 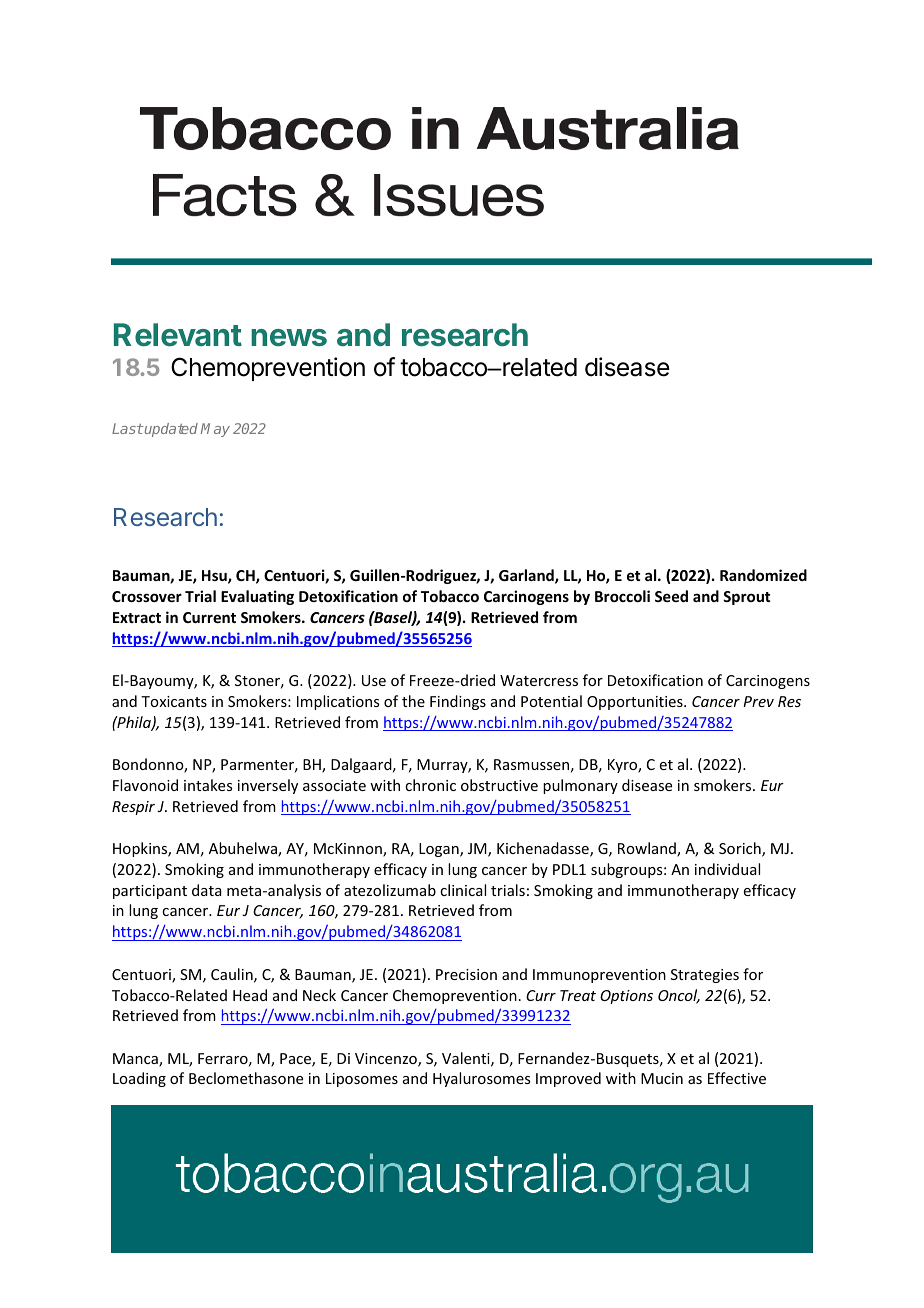 What do you see at coordinates (458, 702) in the image?
I see `Findings` at bounding box center [458, 702].
